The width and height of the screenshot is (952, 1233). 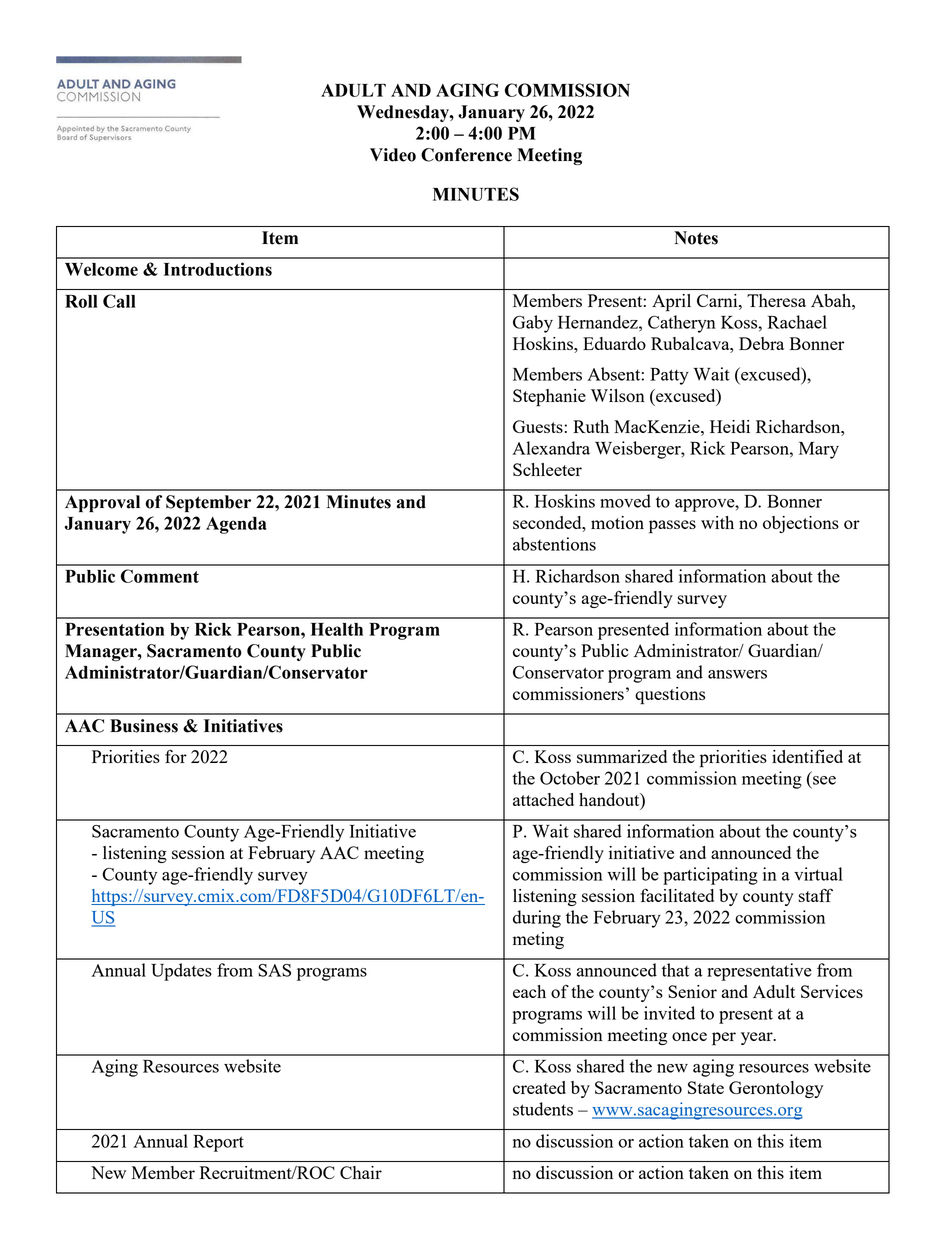 What do you see at coordinates (710, 876) in the screenshot?
I see `participating` at bounding box center [710, 876].
